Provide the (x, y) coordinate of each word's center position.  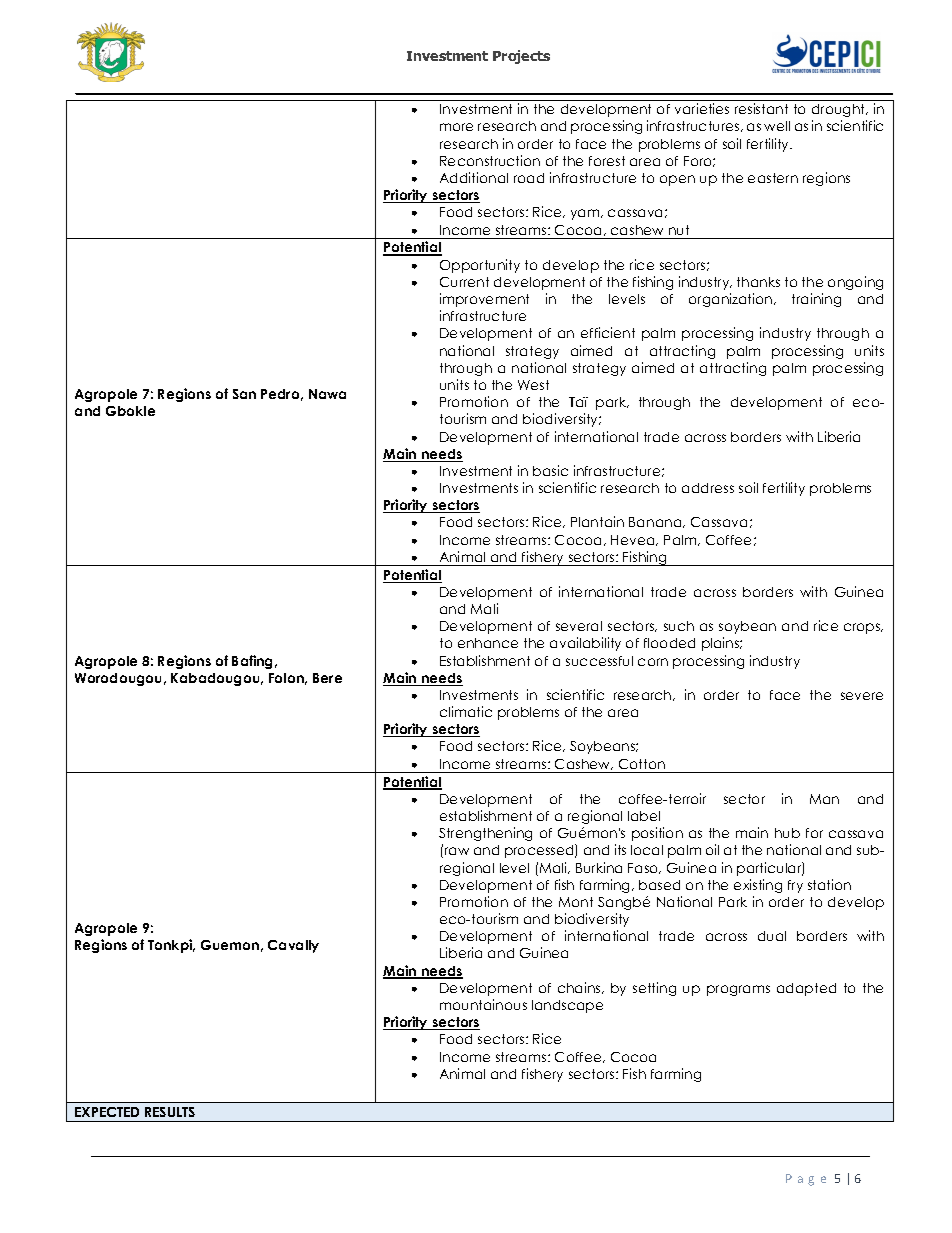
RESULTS (170, 1112)
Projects (521, 57)
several (579, 626)
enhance (488, 643)
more (456, 127)
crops (863, 628)
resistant (761, 108)
